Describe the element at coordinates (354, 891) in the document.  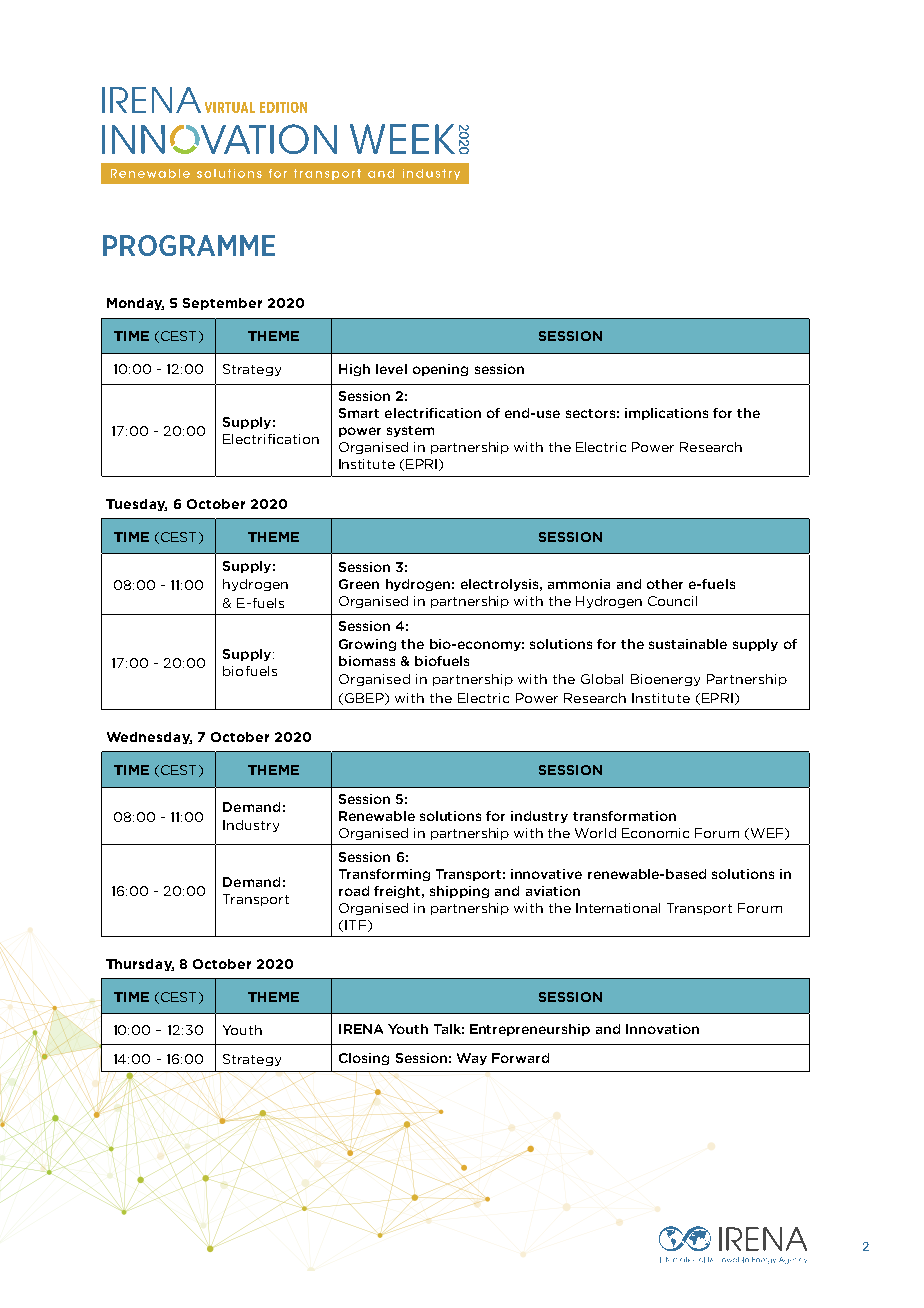
I see `road` at that location.
